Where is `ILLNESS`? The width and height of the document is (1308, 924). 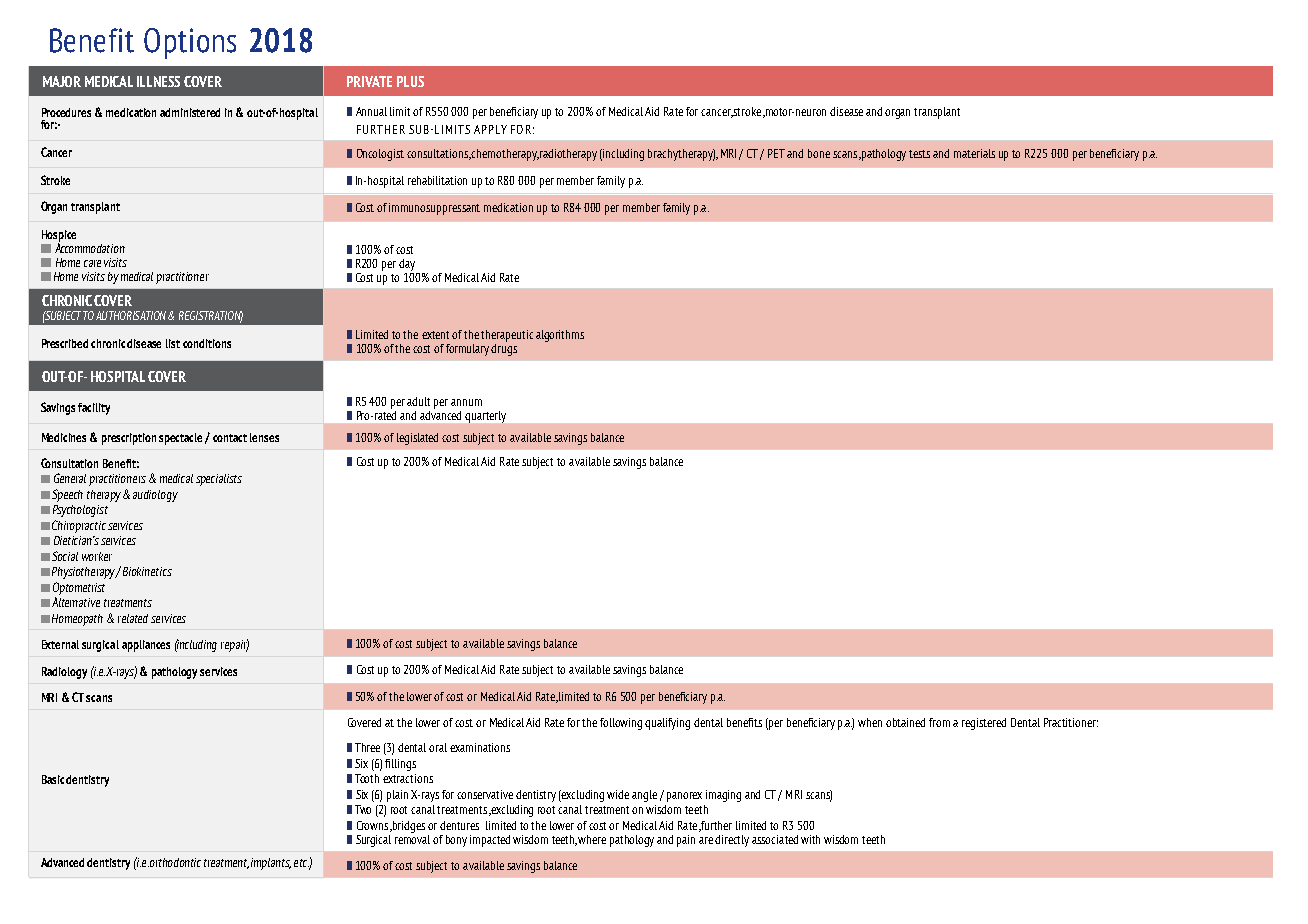 ILLNESS is located at coordinates (158, 81).
